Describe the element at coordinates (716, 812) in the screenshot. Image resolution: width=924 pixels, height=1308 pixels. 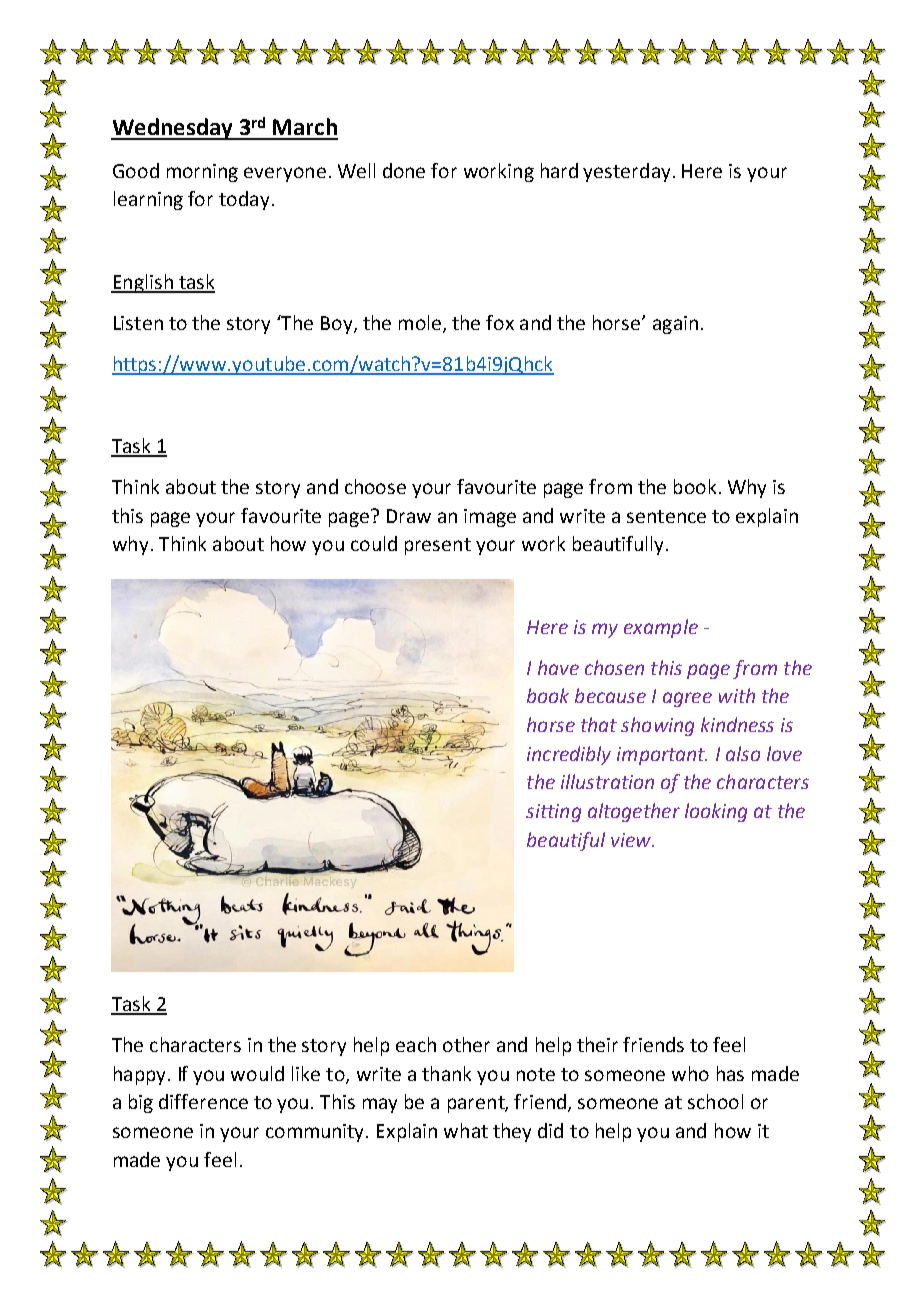
I see `looking` at that location.
